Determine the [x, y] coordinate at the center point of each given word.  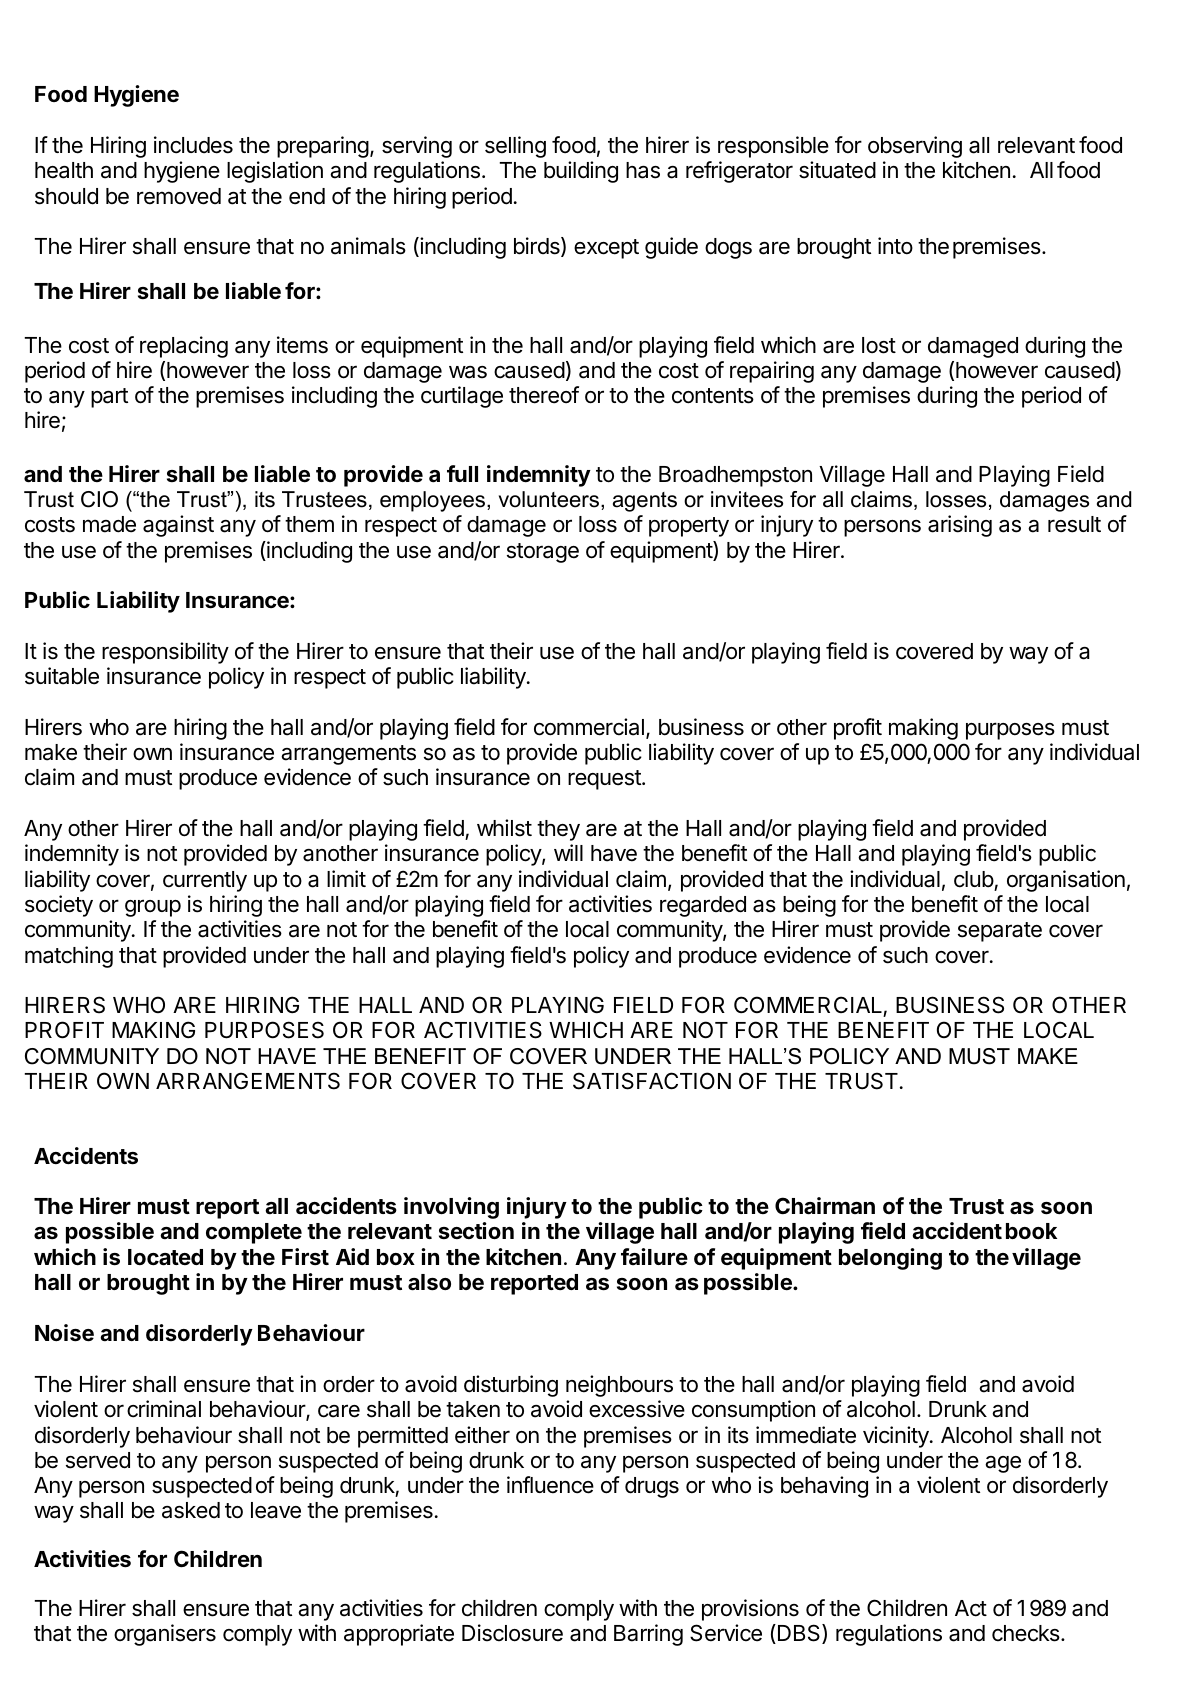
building [581, 172]
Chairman [825, 1206]
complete [254, 1233]
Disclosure [512, 1633]
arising [960, 526]
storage [543, 553]
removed [179, 196]
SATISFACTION [652, 1081]
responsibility [165, 653]
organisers [165, 1635]
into [895, 246]
